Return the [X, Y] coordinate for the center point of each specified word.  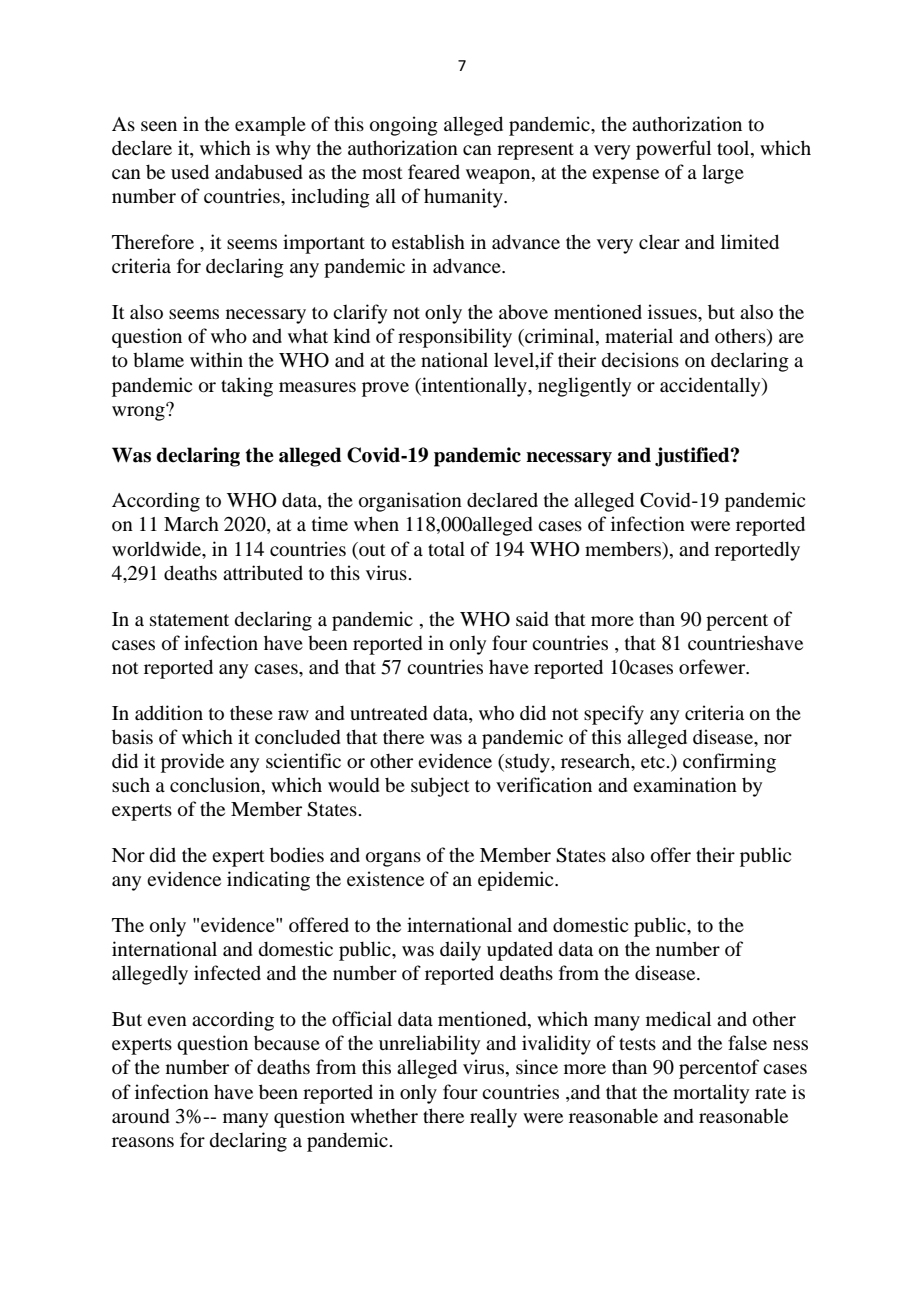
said [532, 618]
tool [734, 149]
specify [614, 715]
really [493, 1118]
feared [434, 171]
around [140, 1115]
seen [159, 126]
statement [189, 620]
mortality [711, 1094]
